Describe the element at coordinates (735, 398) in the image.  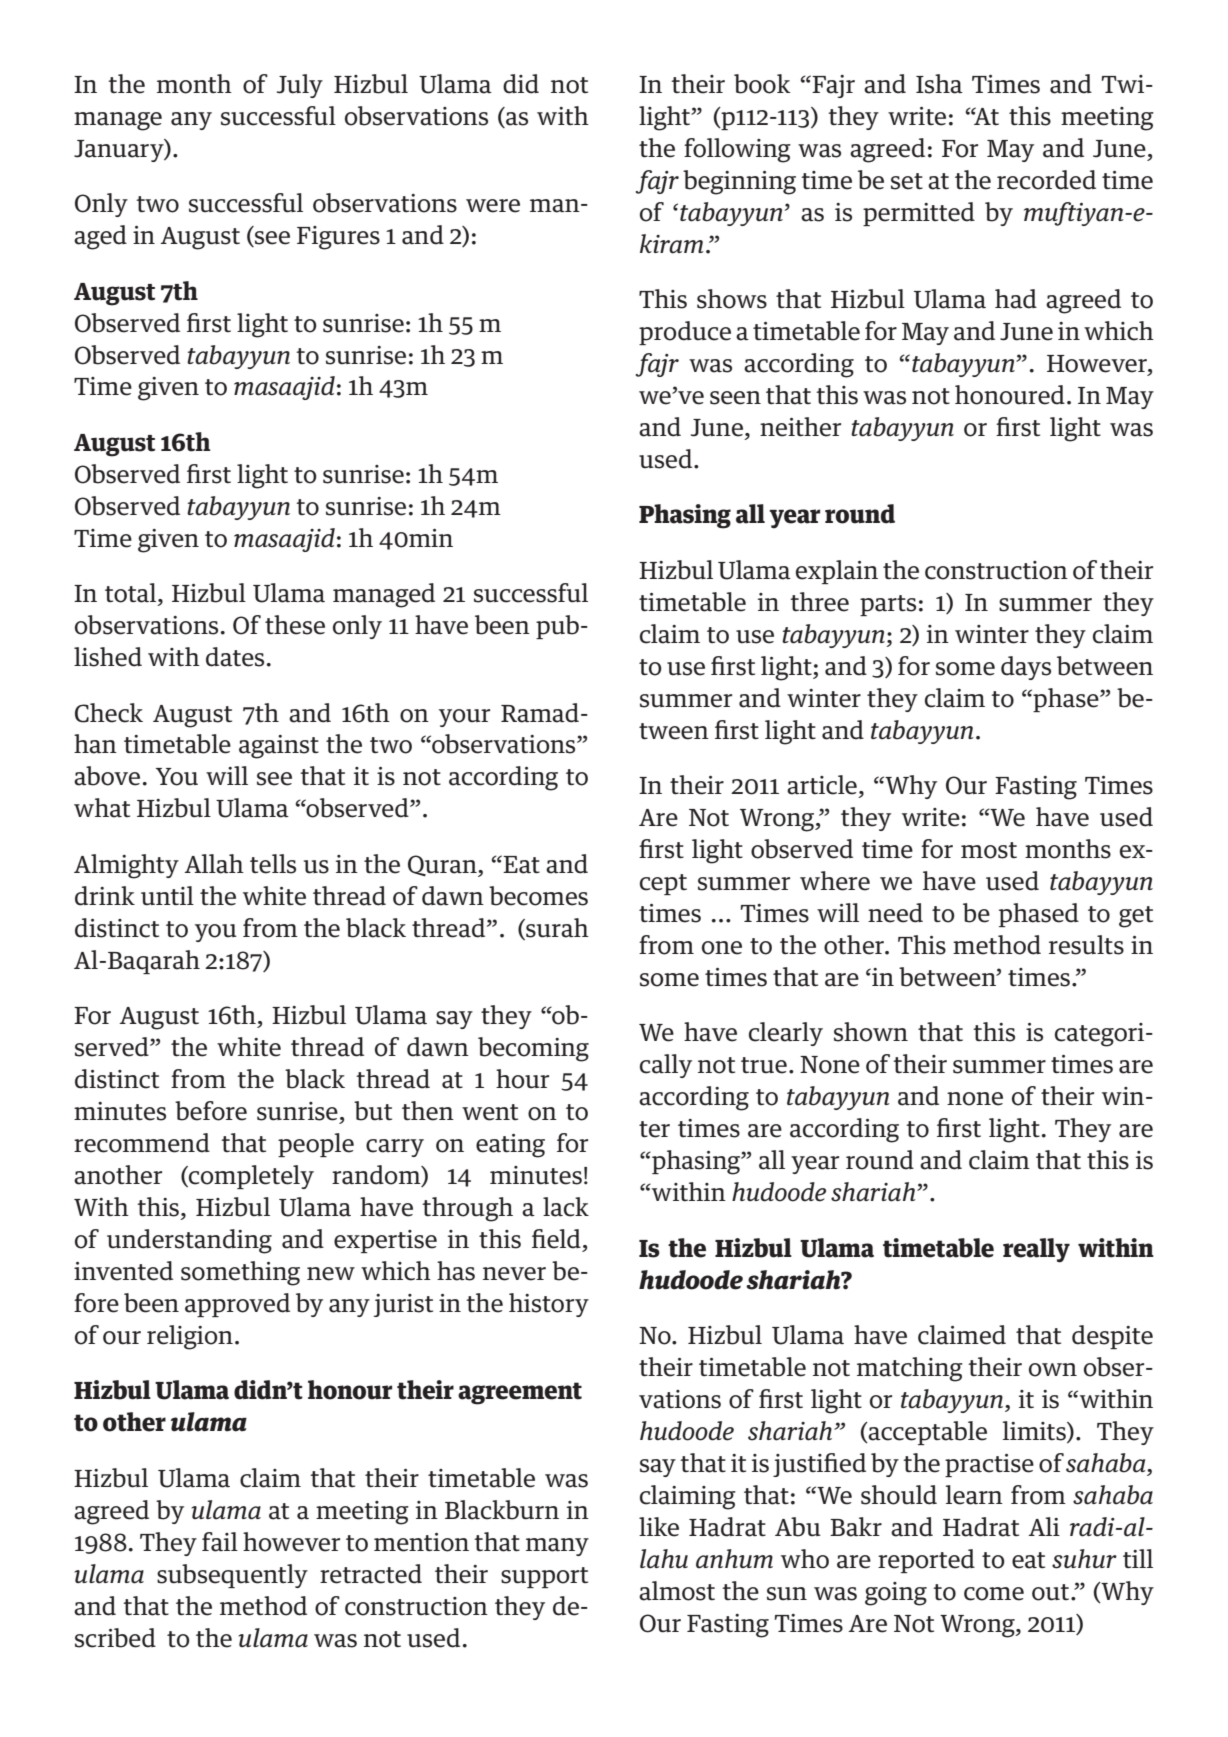
I see `seen` at that location.
